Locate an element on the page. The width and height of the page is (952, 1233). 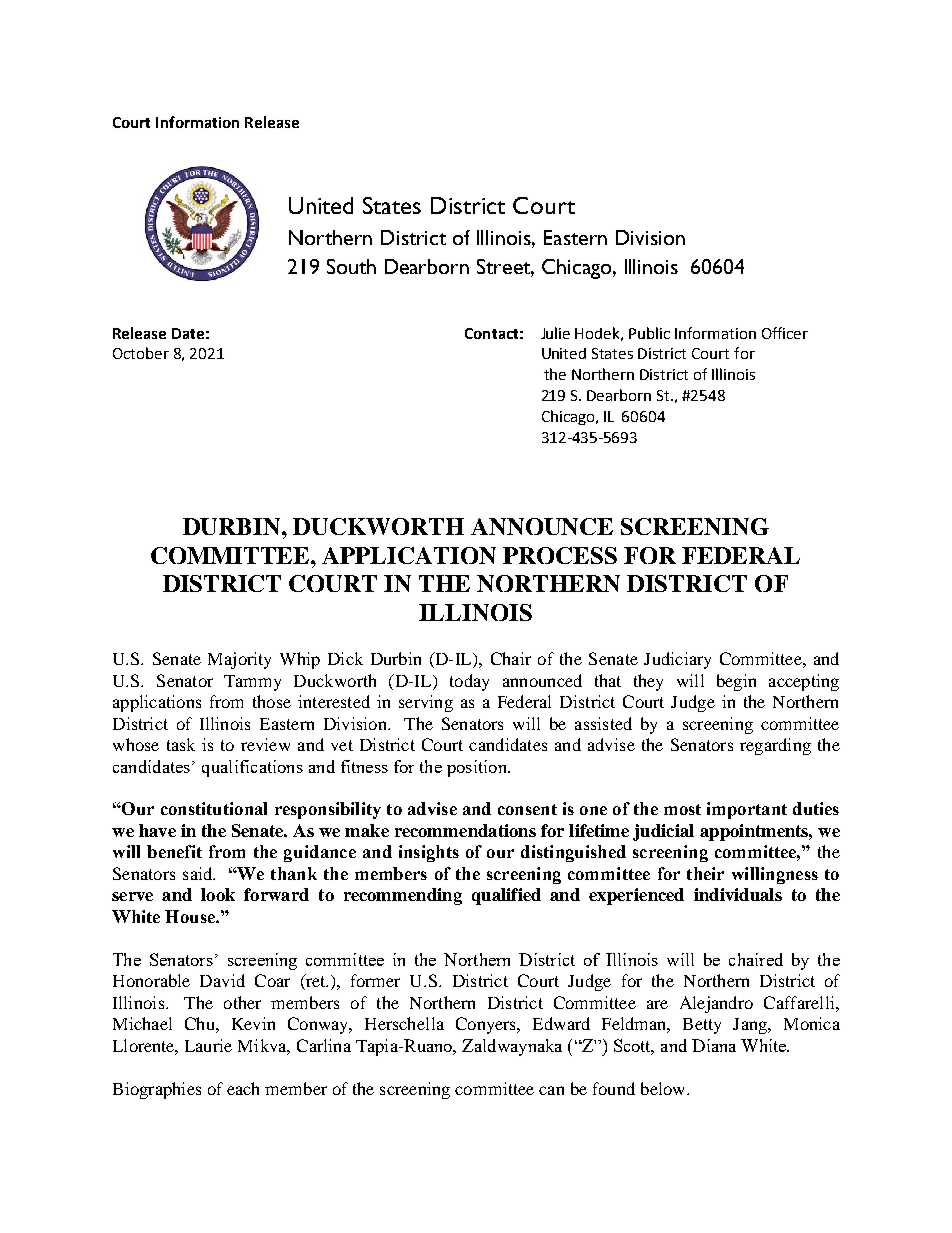
Conyers is located at coordinates (487, 1025).
